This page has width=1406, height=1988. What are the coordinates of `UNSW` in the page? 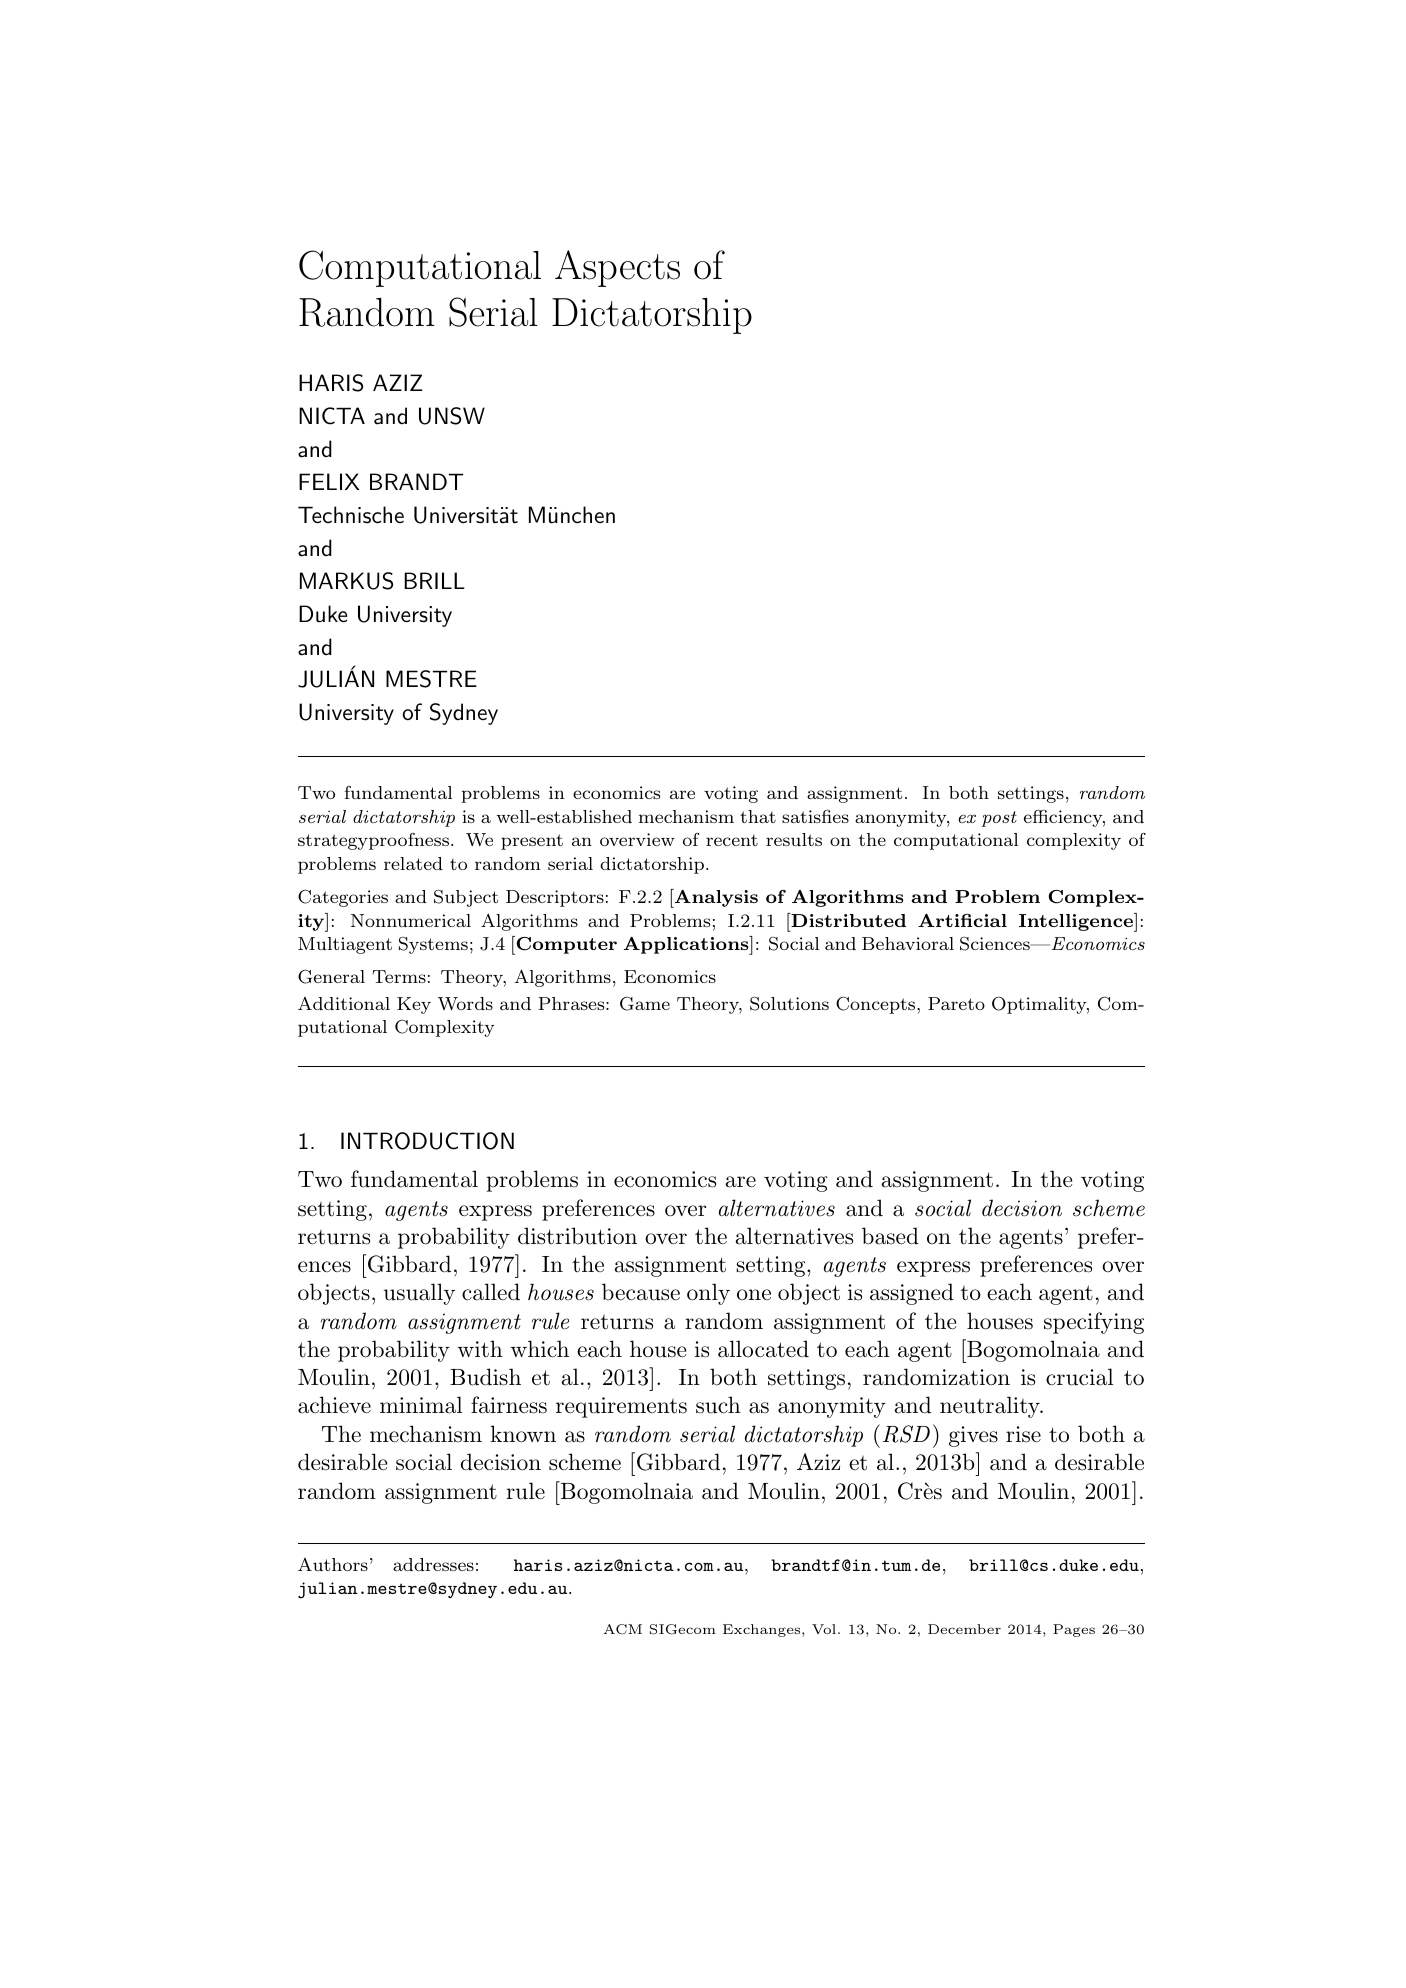 It's located at (452, 416).
